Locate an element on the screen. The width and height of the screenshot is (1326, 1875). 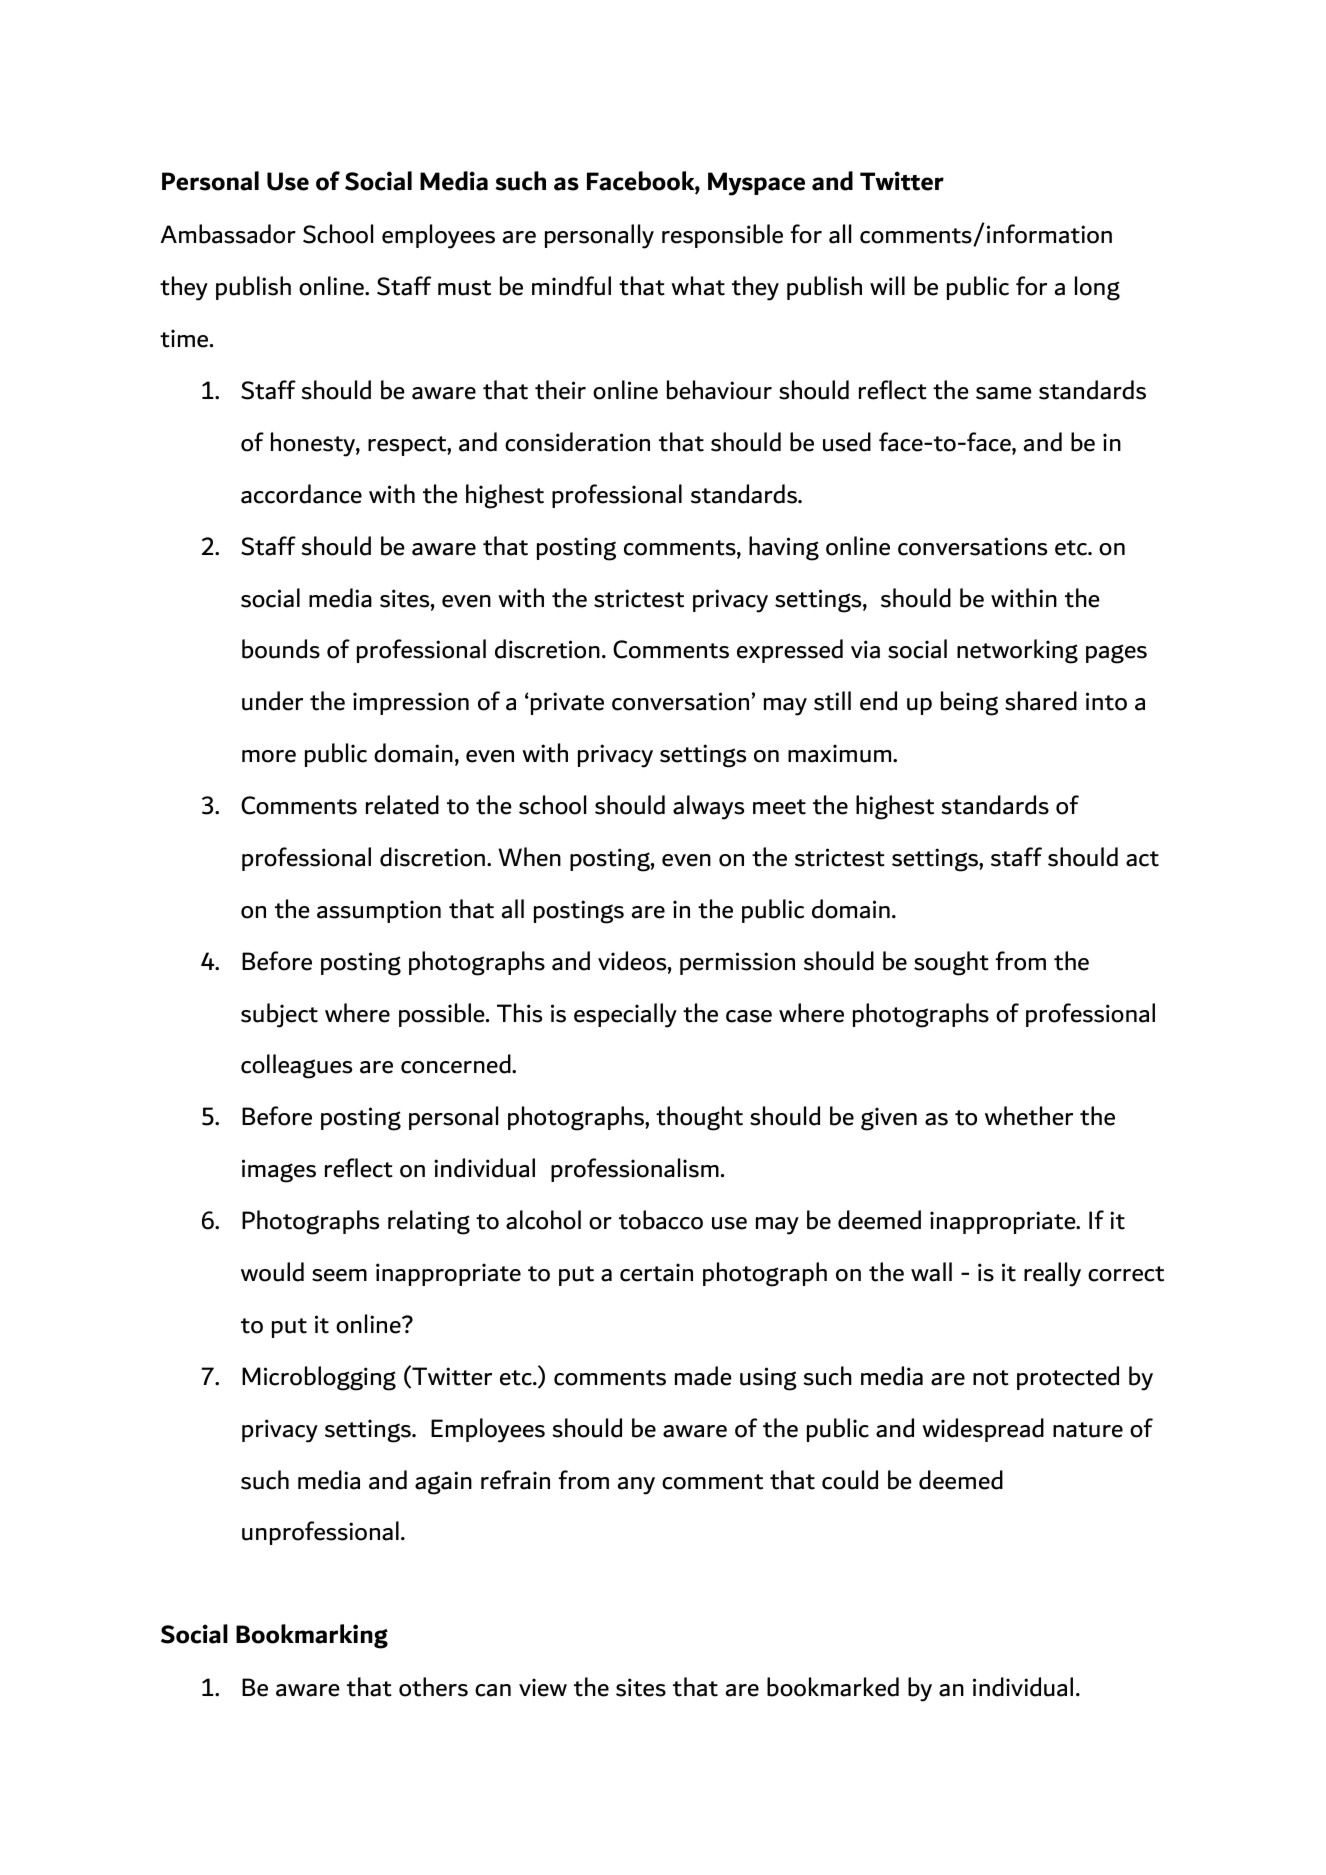
shared is located at coordinates (1041, 701).
